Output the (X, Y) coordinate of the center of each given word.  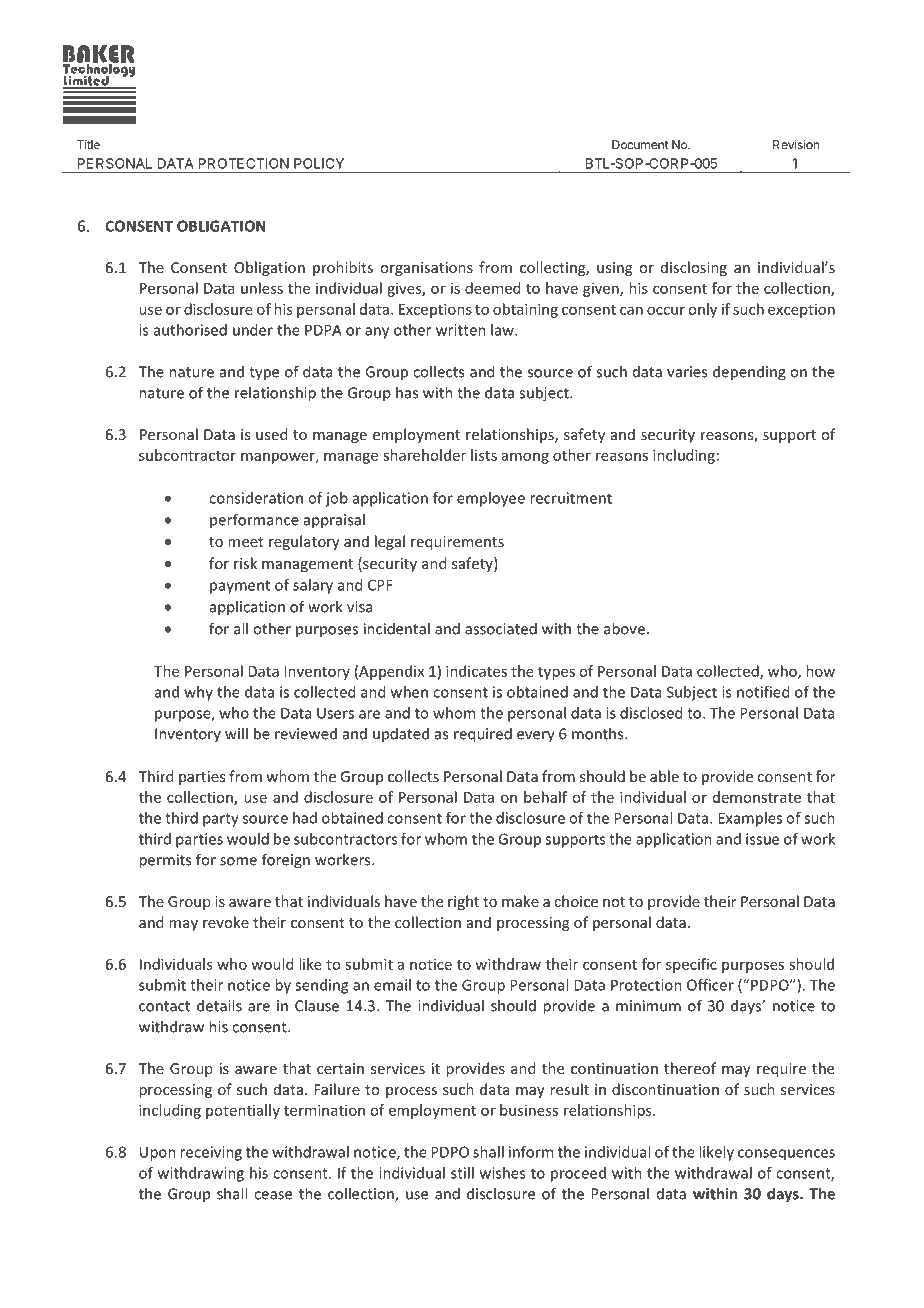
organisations (426, 269)
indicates (476, 671)
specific (691, 965)
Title (88, 145)
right (463, 902)
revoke (226, 922)
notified (763, 692)
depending (749, 373)
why (198, 693)
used (271, 434)
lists (484, 455)
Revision (796, 145)
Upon (158, 1153)
